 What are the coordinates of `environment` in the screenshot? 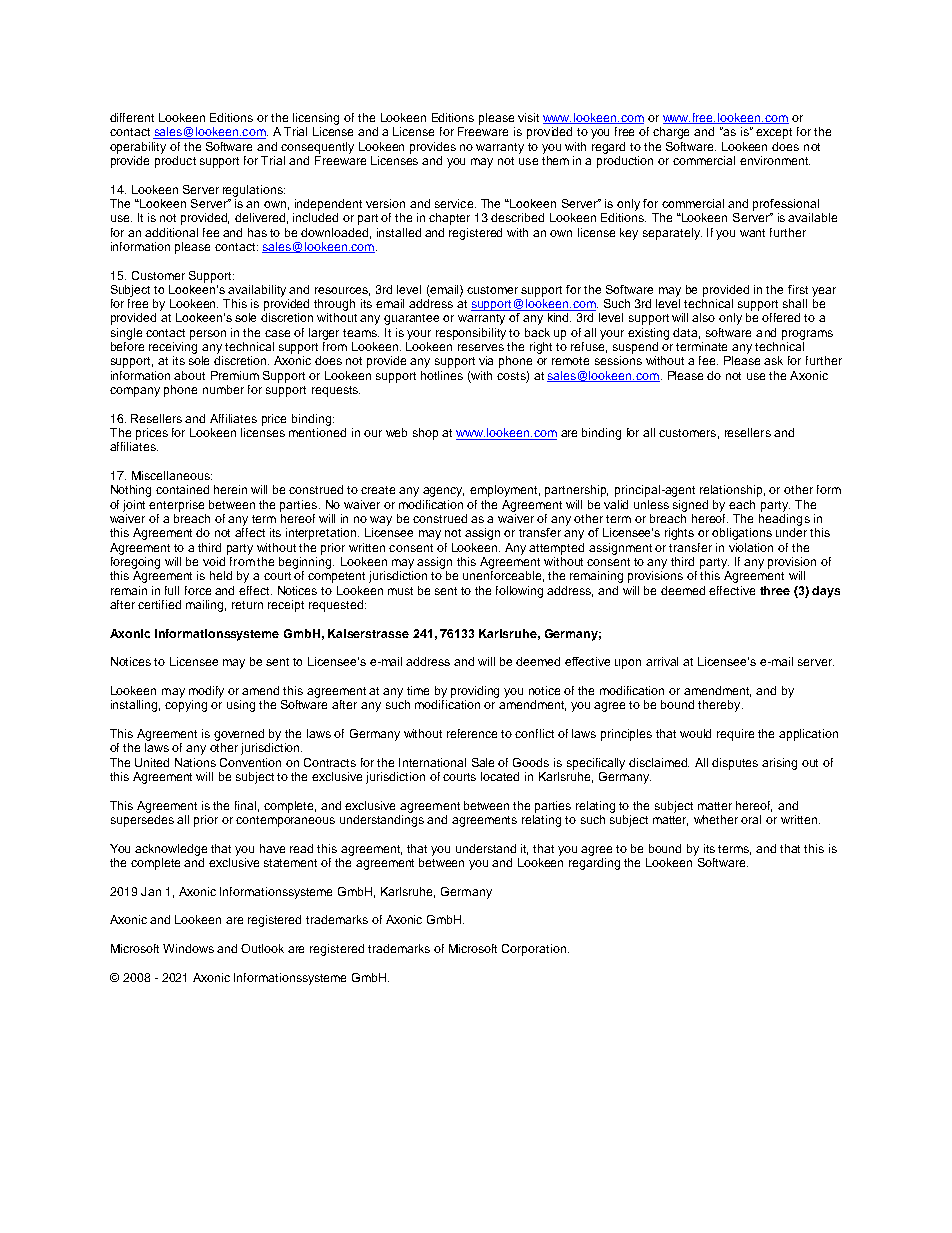 It's located at (775, 160).
